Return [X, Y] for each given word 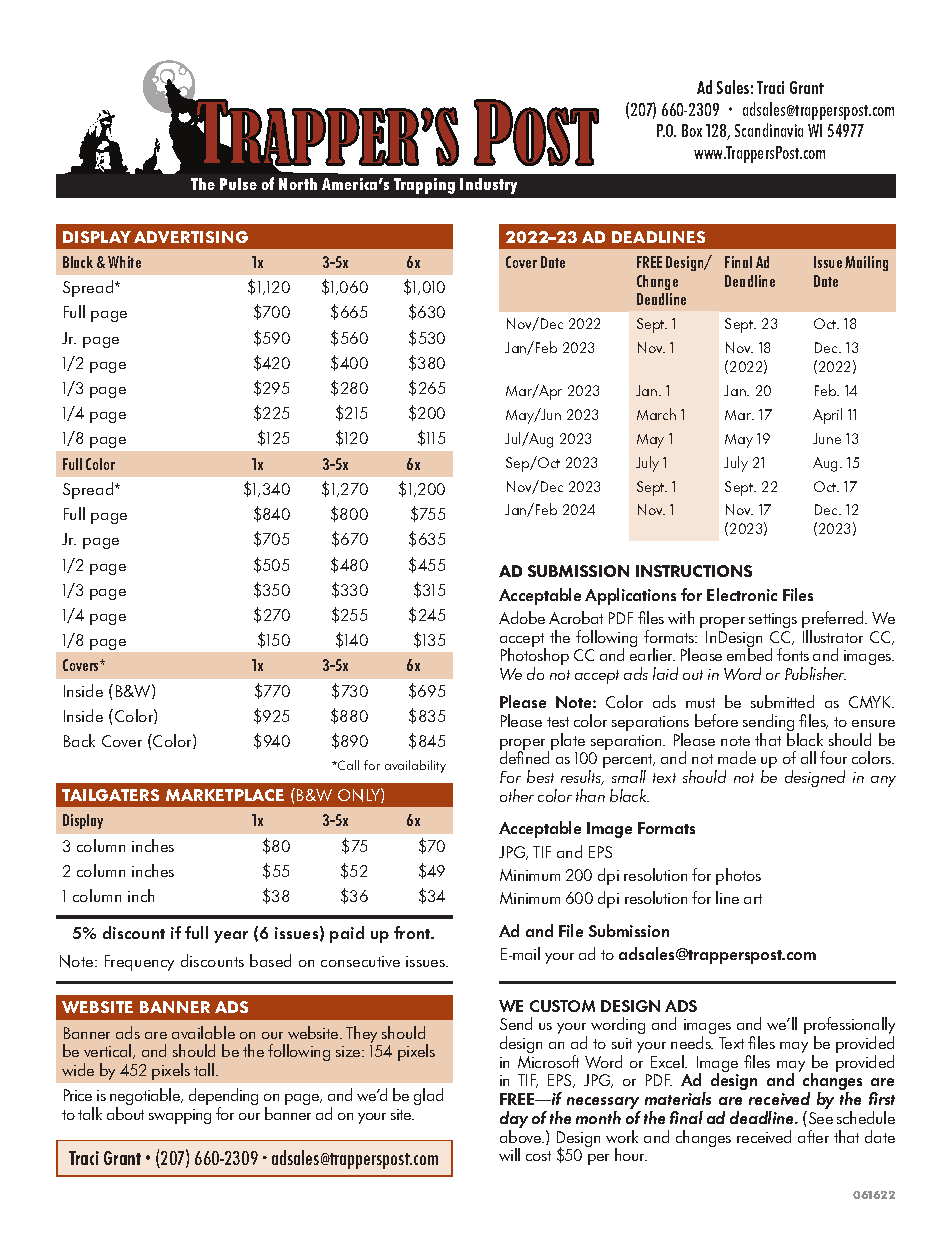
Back [79, 740]
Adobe [522, 617]
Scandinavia [769, 130]
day [514, 1121]
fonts [793, 654]
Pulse [238, 184]
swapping [180, 1116]
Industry [488, 186]
